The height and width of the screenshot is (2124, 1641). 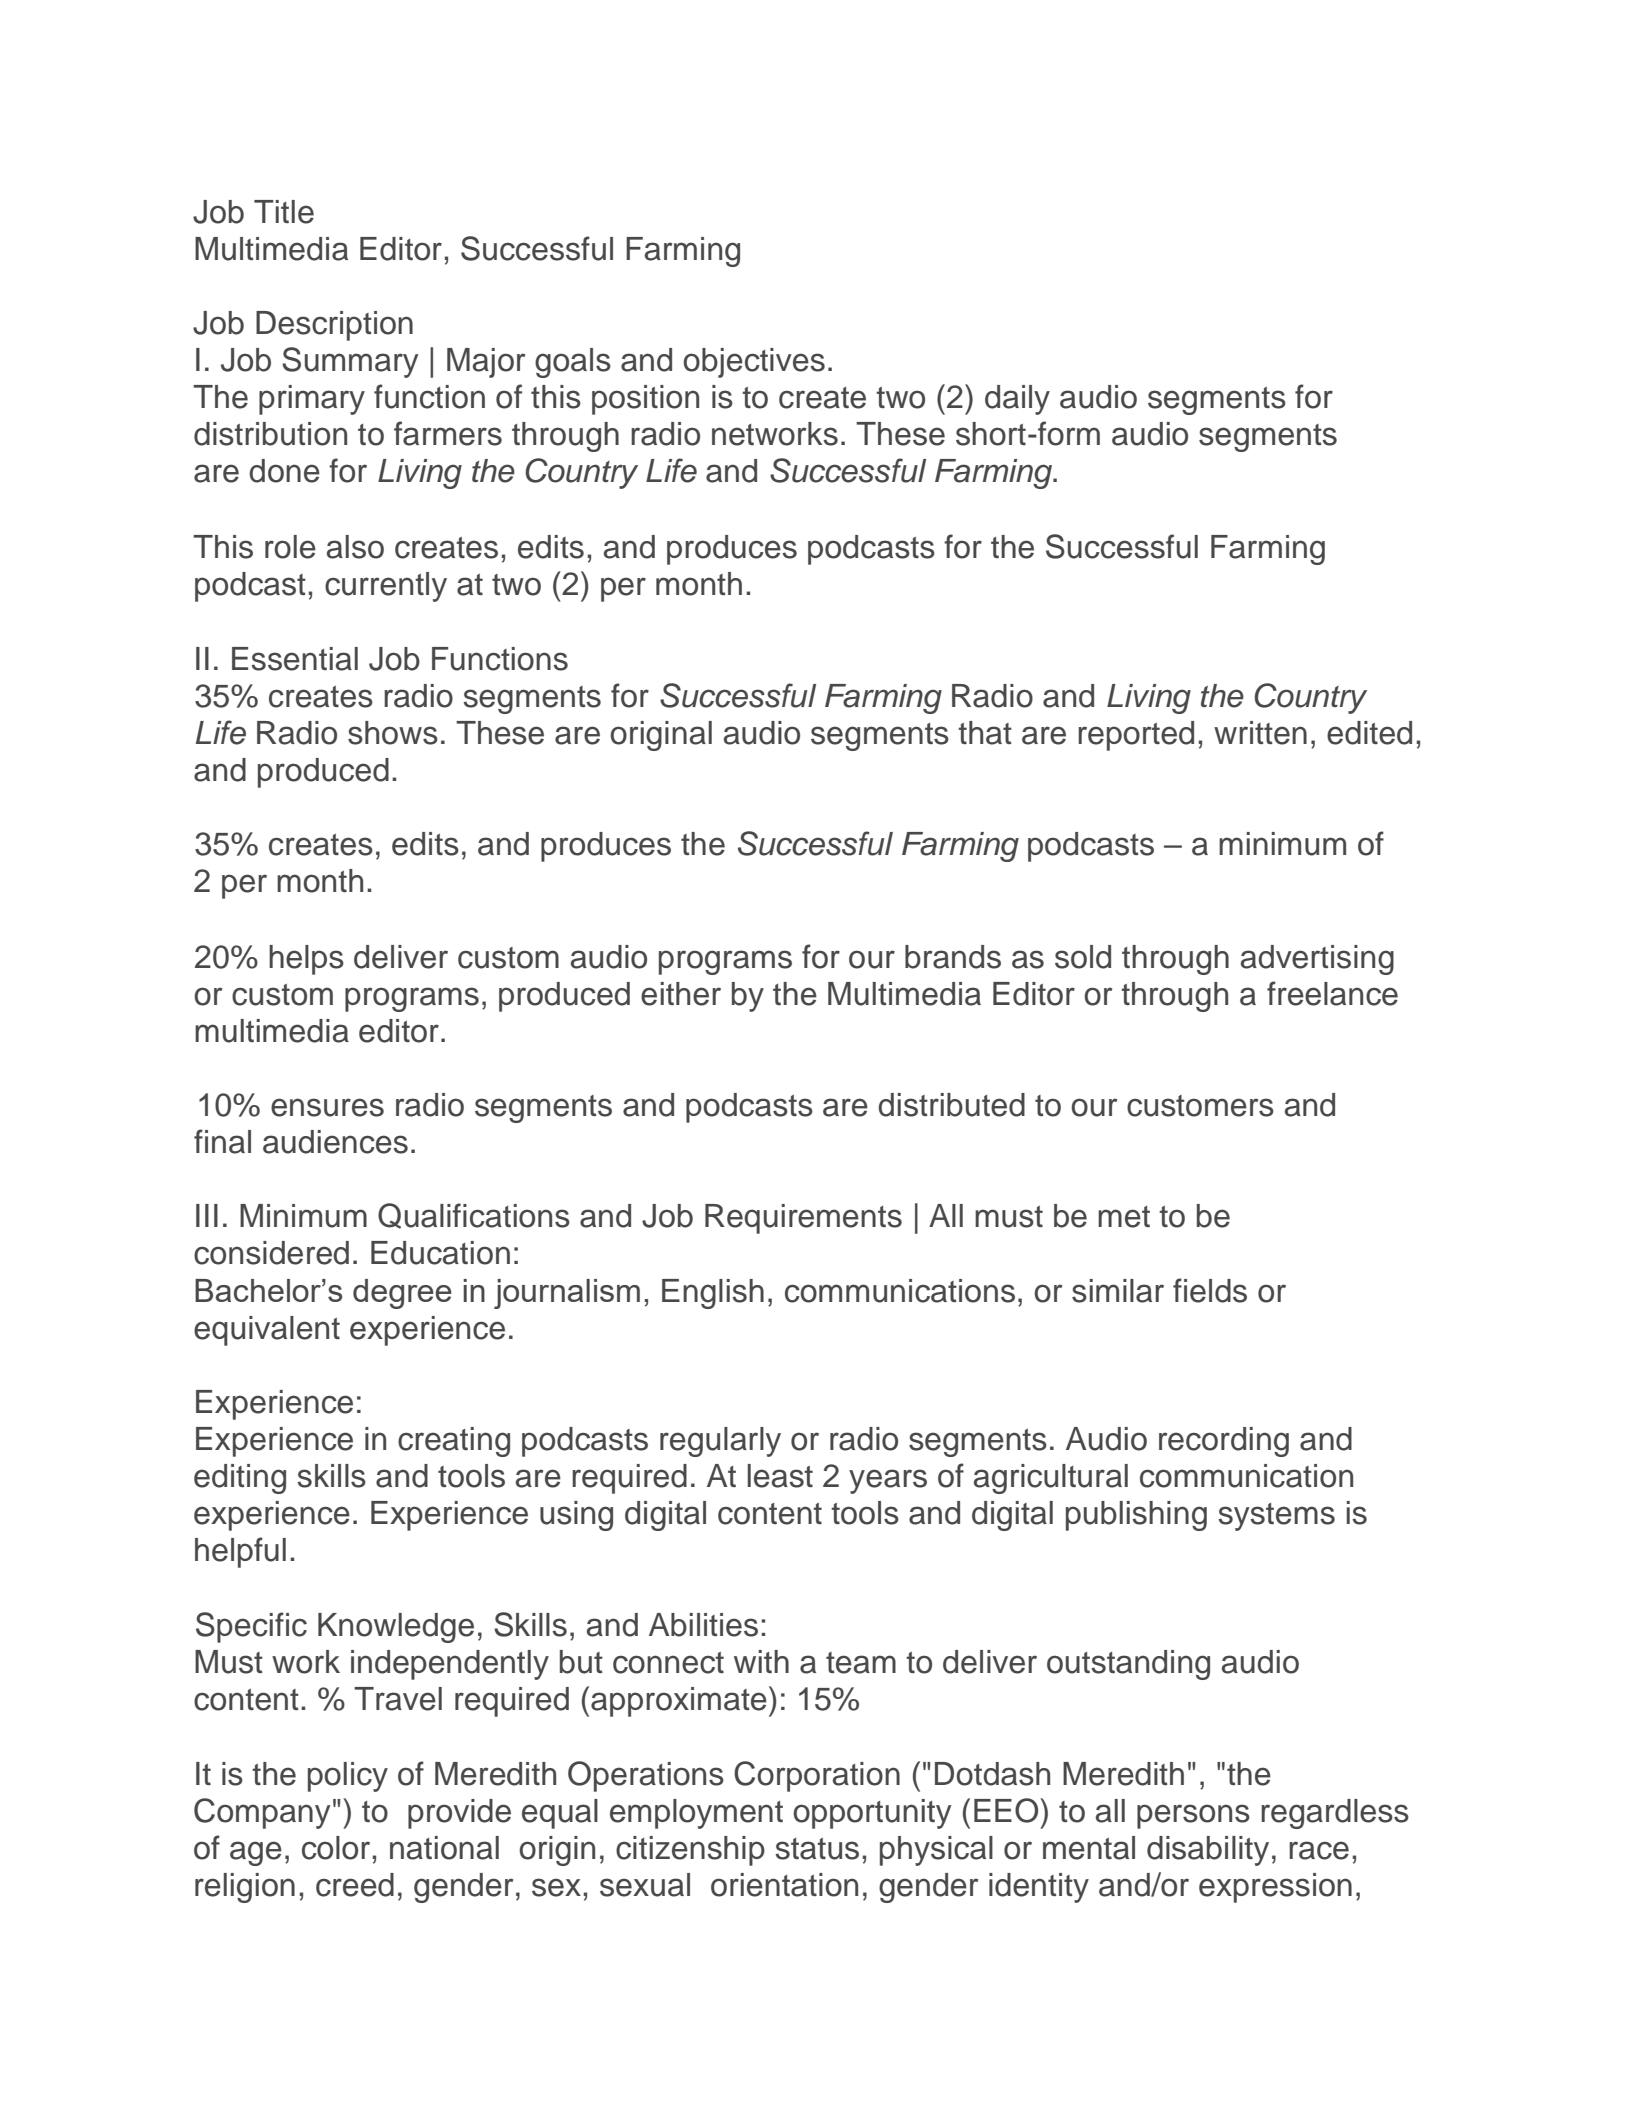 I want to click on color, so click(x=336, y=1848).
